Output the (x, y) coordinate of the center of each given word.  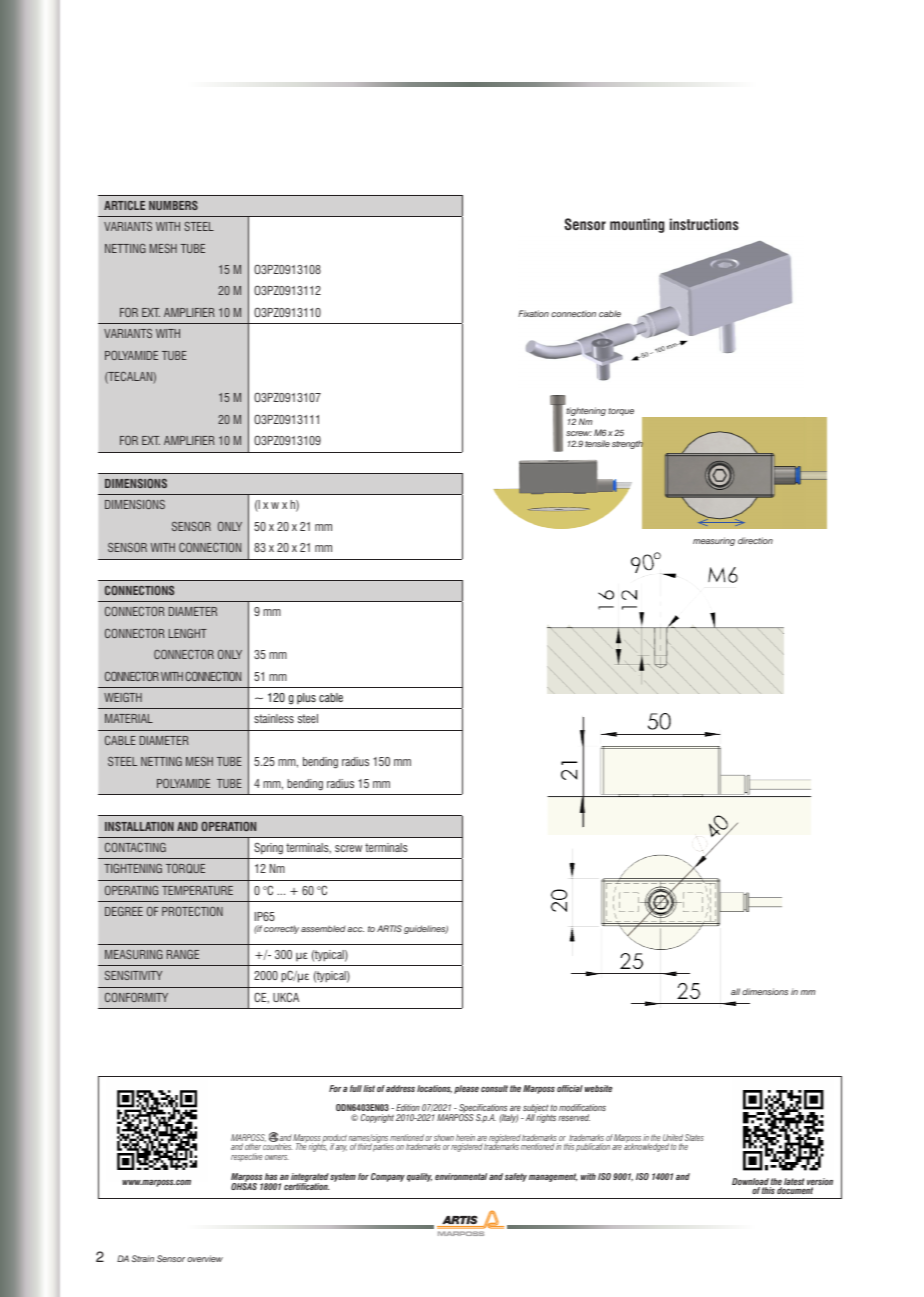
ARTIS (389, 928)
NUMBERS (173, 205)
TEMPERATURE (197, 890)
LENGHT (188, 633)
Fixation (533, 313)
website (598, 1088)
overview (205, 1258)
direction (755, 540)
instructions (704, 224)
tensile (597, 443)
